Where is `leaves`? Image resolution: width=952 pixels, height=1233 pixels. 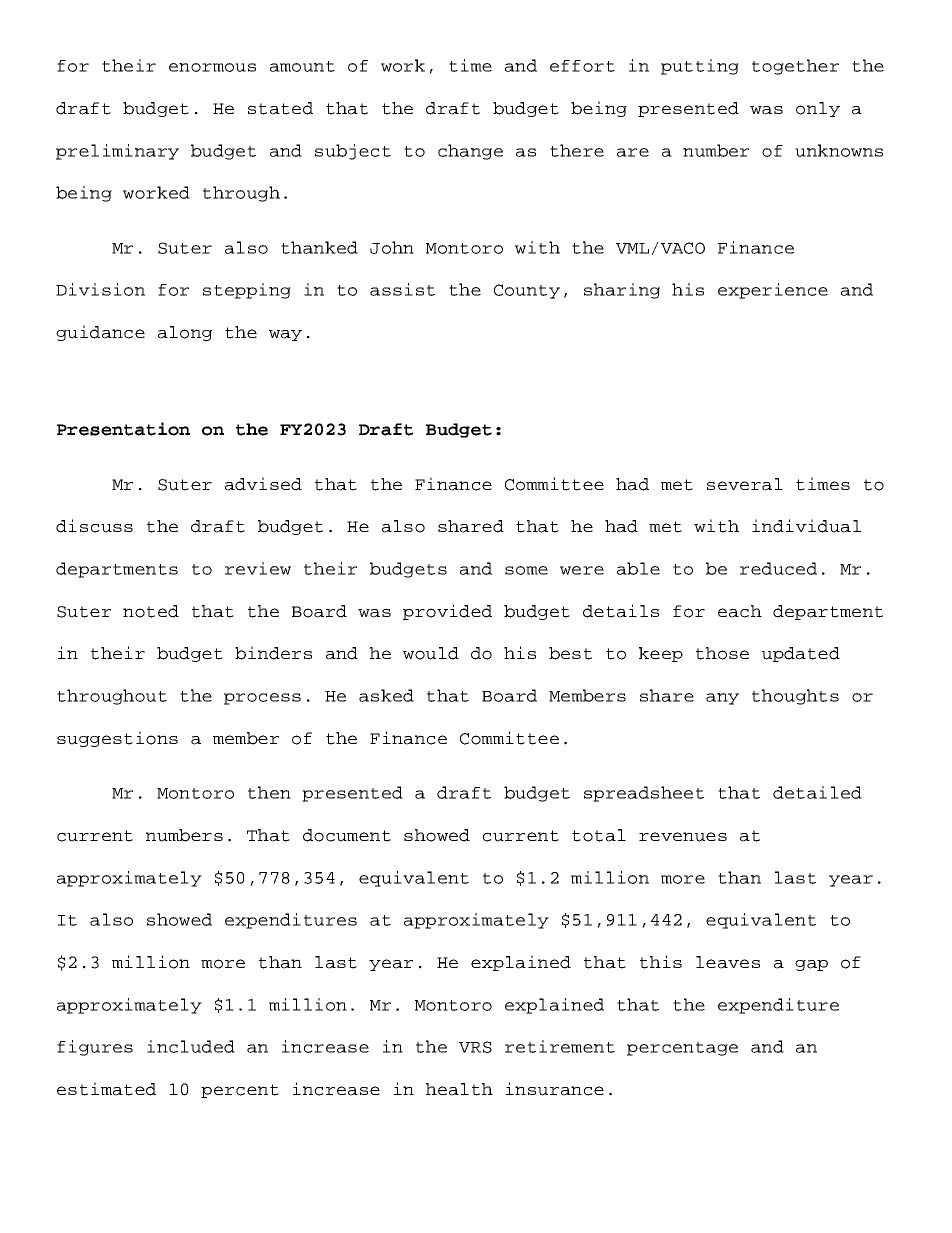
leaves is located at coordinates (728, 962).
